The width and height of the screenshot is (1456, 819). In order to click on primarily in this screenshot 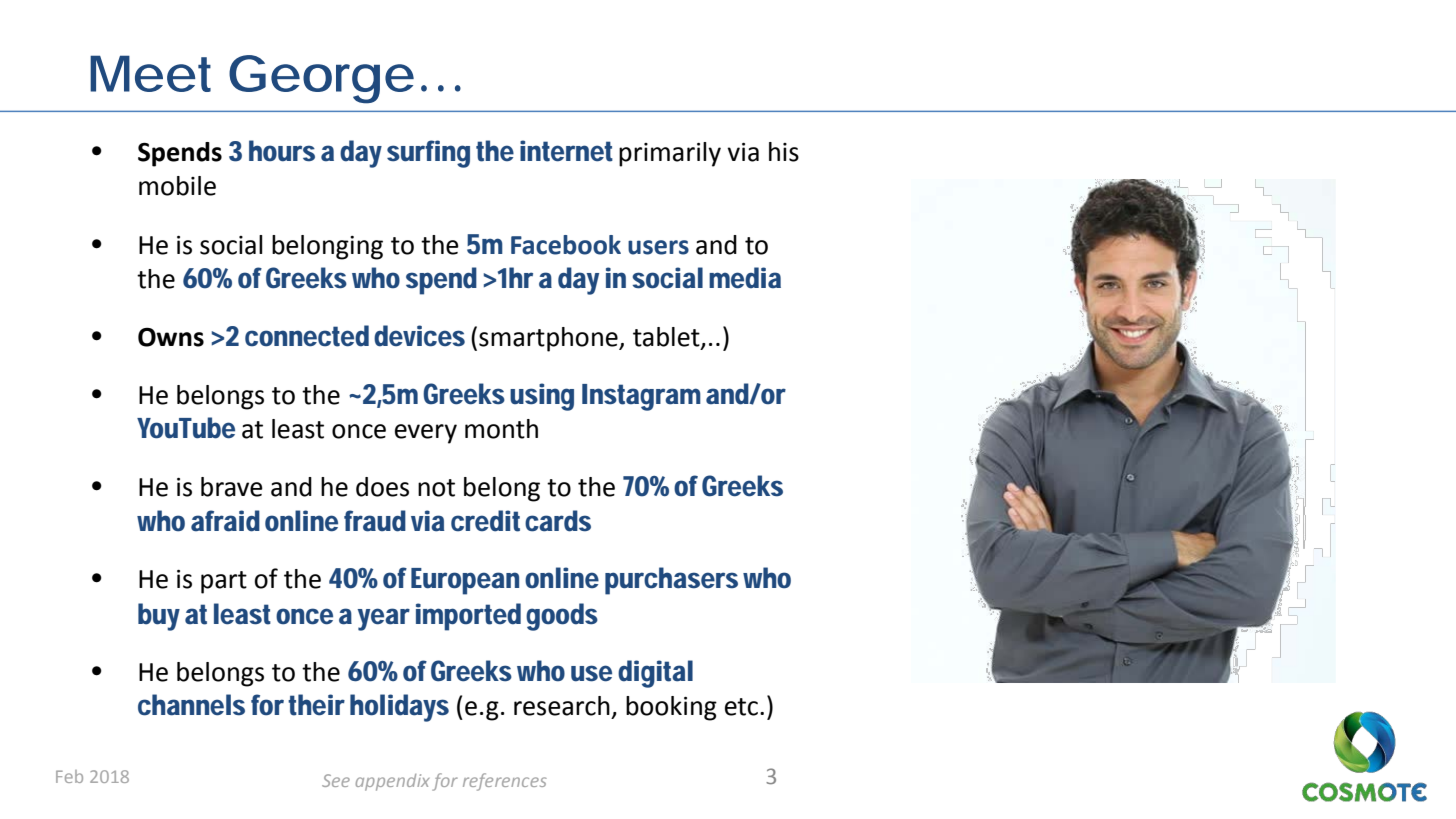, I will do `click(670, 154)`.
